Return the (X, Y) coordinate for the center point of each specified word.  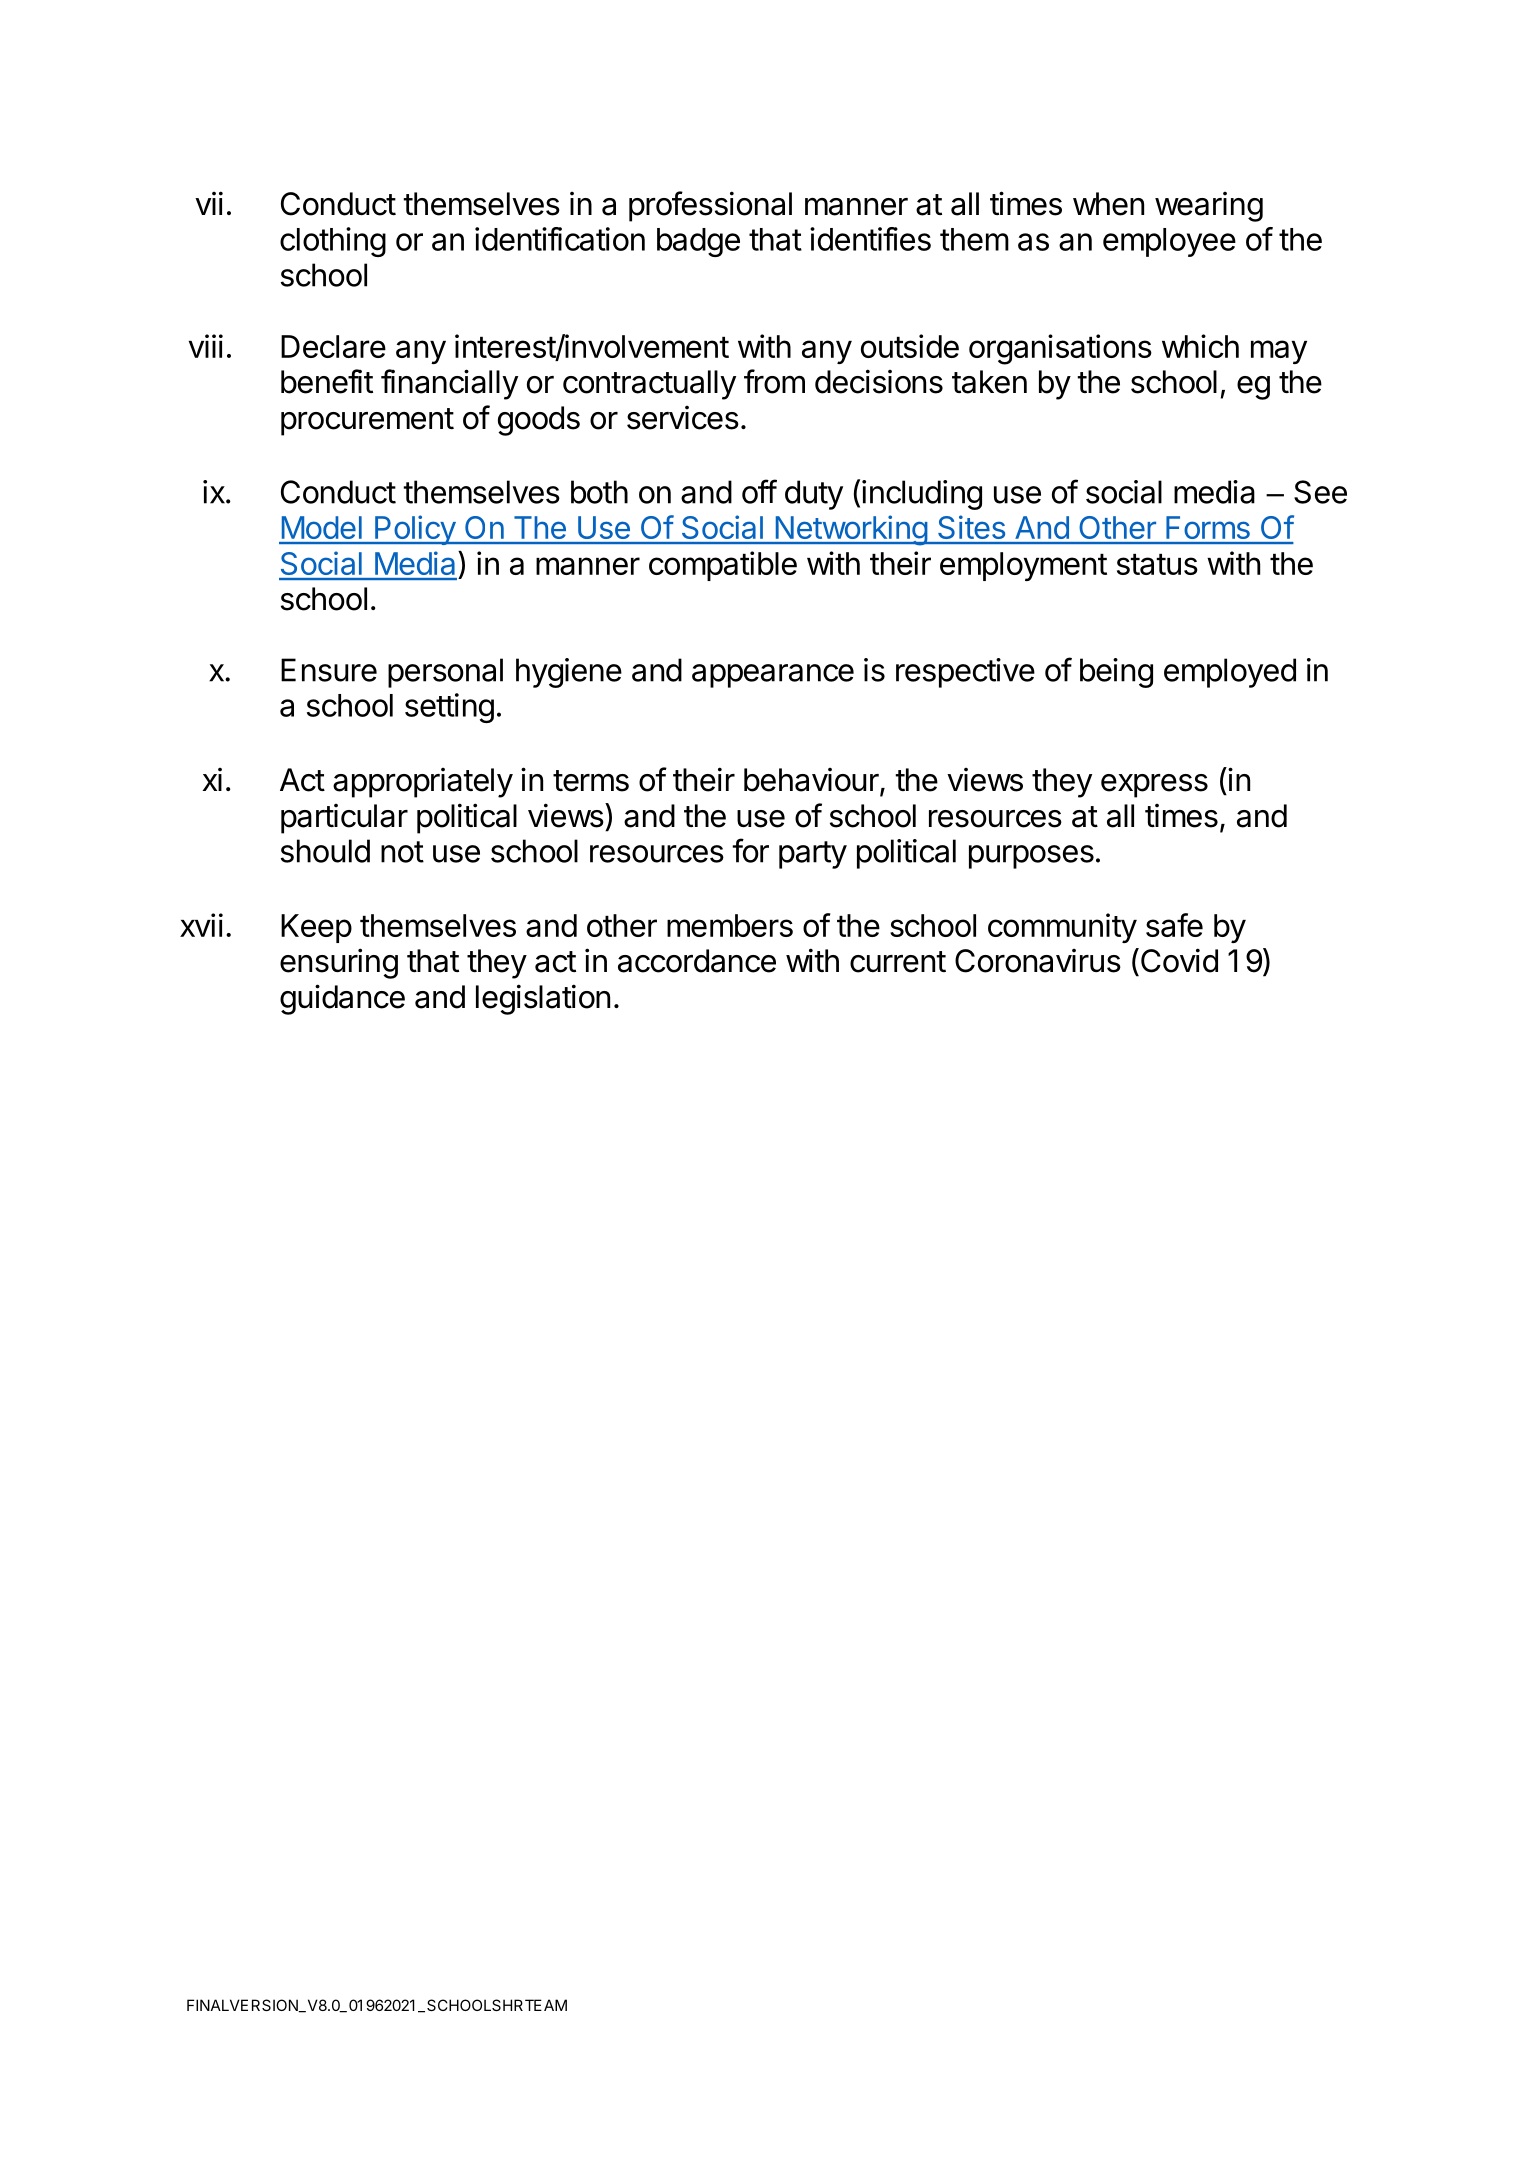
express (1154, 786)
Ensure (329, 670)
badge (698, 242)
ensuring (339, 963)
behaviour (811, 780)
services (683, 418)
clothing (333, 242)
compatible (723, 566)
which (1200, 346)
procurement (367, 422)
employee (1169, 242)
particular (344, 819)
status (1157, 564)
